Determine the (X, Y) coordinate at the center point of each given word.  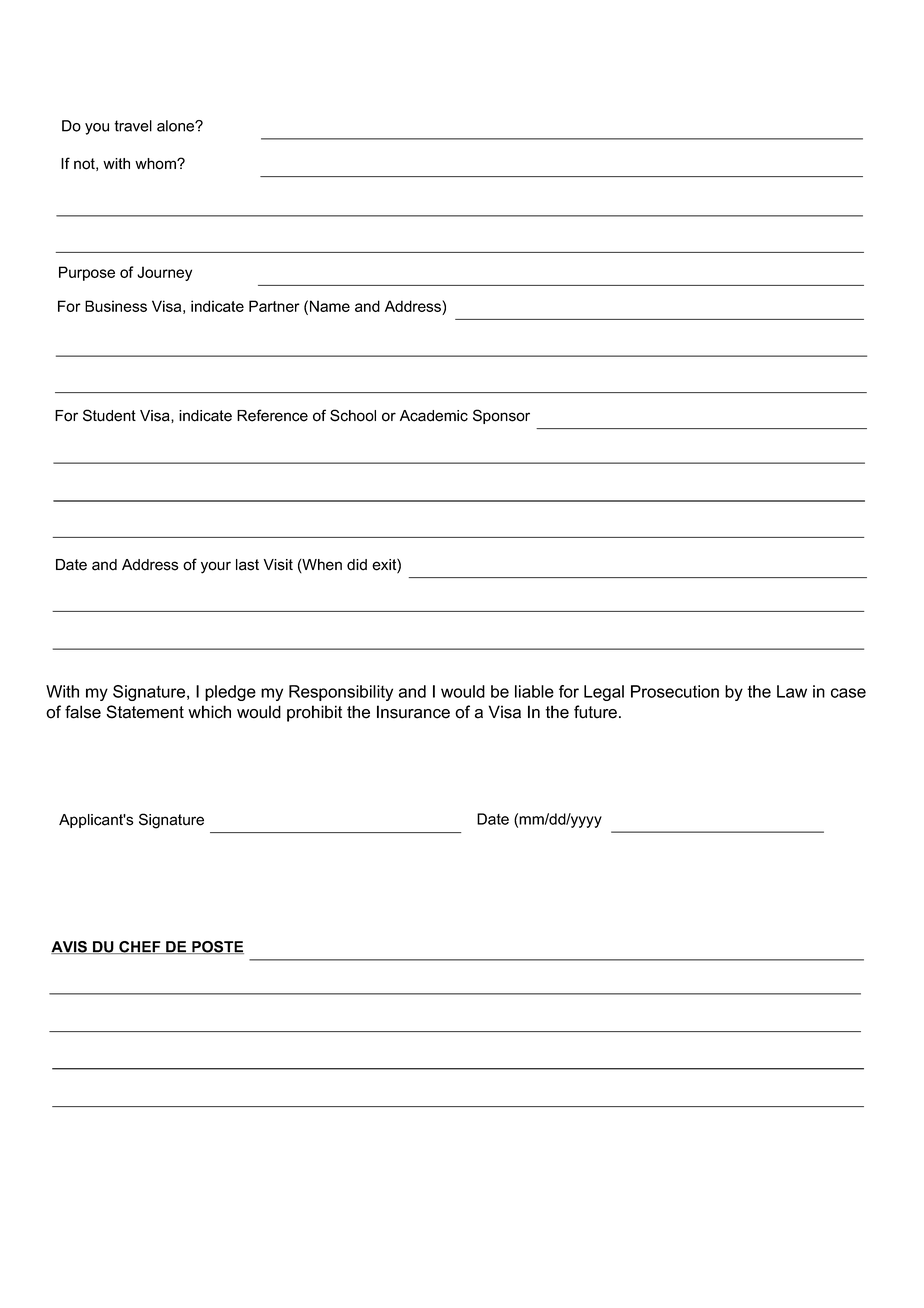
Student (109, 415)
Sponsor (501, 416)
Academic (434, 416)
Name (330, 306)
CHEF (140, 947)
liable (534, 691)
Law (792, 691)
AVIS (70, 947)
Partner (274, 306)
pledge (230, 693)
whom (156, 164)
